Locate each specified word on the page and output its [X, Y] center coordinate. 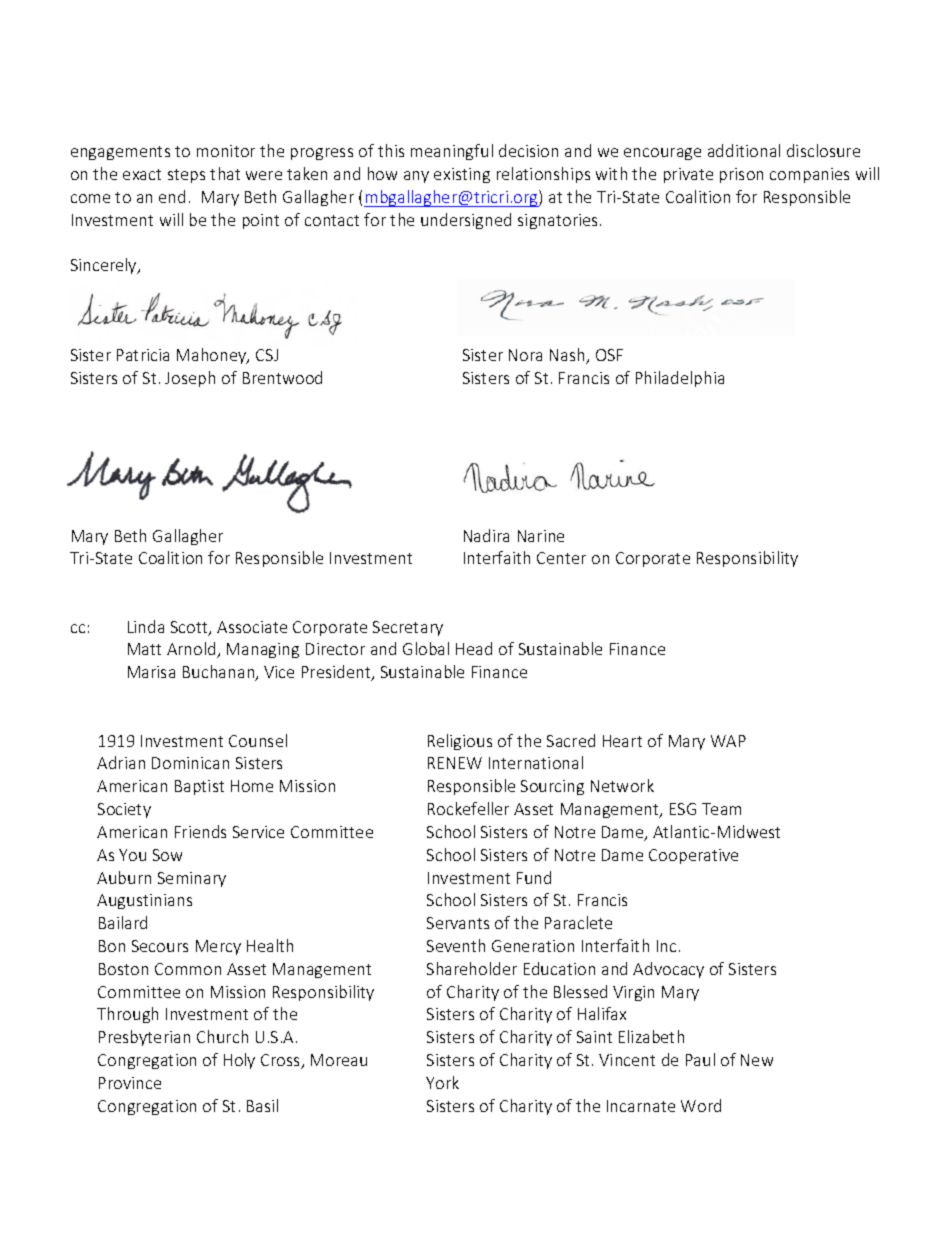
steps [186, 176]
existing [462, 175]
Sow [167, 855]
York [442, 1082]
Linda [146, 626]
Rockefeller [468, 808]
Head [474, 648]
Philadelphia [680, 379]
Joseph [190, 379]
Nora [525, 355]
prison [741, 175]
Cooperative [693, 856]
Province [130, 1083]
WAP [728, 741]
